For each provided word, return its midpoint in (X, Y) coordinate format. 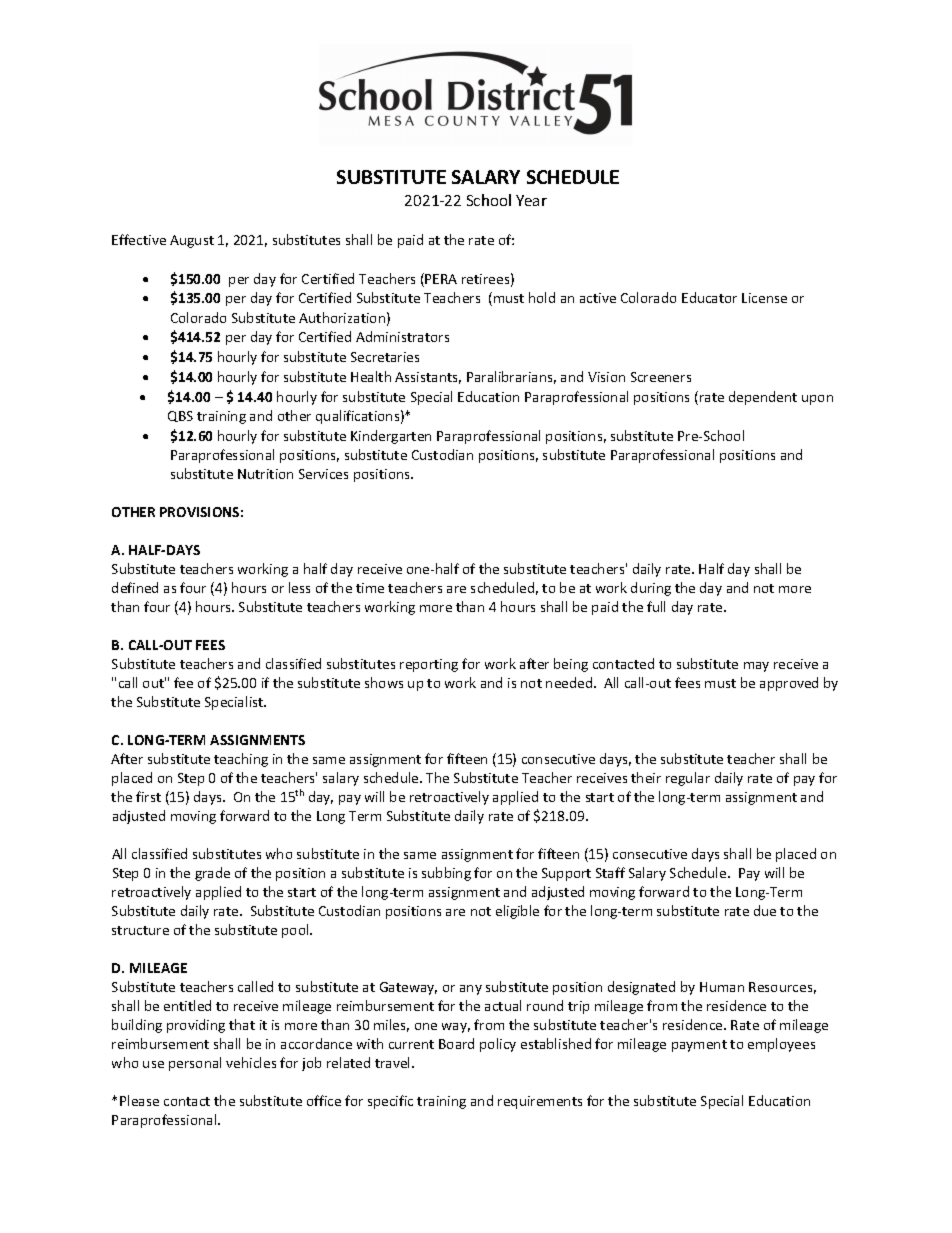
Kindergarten (391, 437)
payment (699, 1046)
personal (195, 1064)
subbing (446, 874)
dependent (763, 398)
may (756, 667)
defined (135, 587)
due (765, 910)
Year (531, 200)
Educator (709, 297)
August (192, 241)
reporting (429, 665)
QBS (180, 416)
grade (212, 874)
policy (498, 1045)
